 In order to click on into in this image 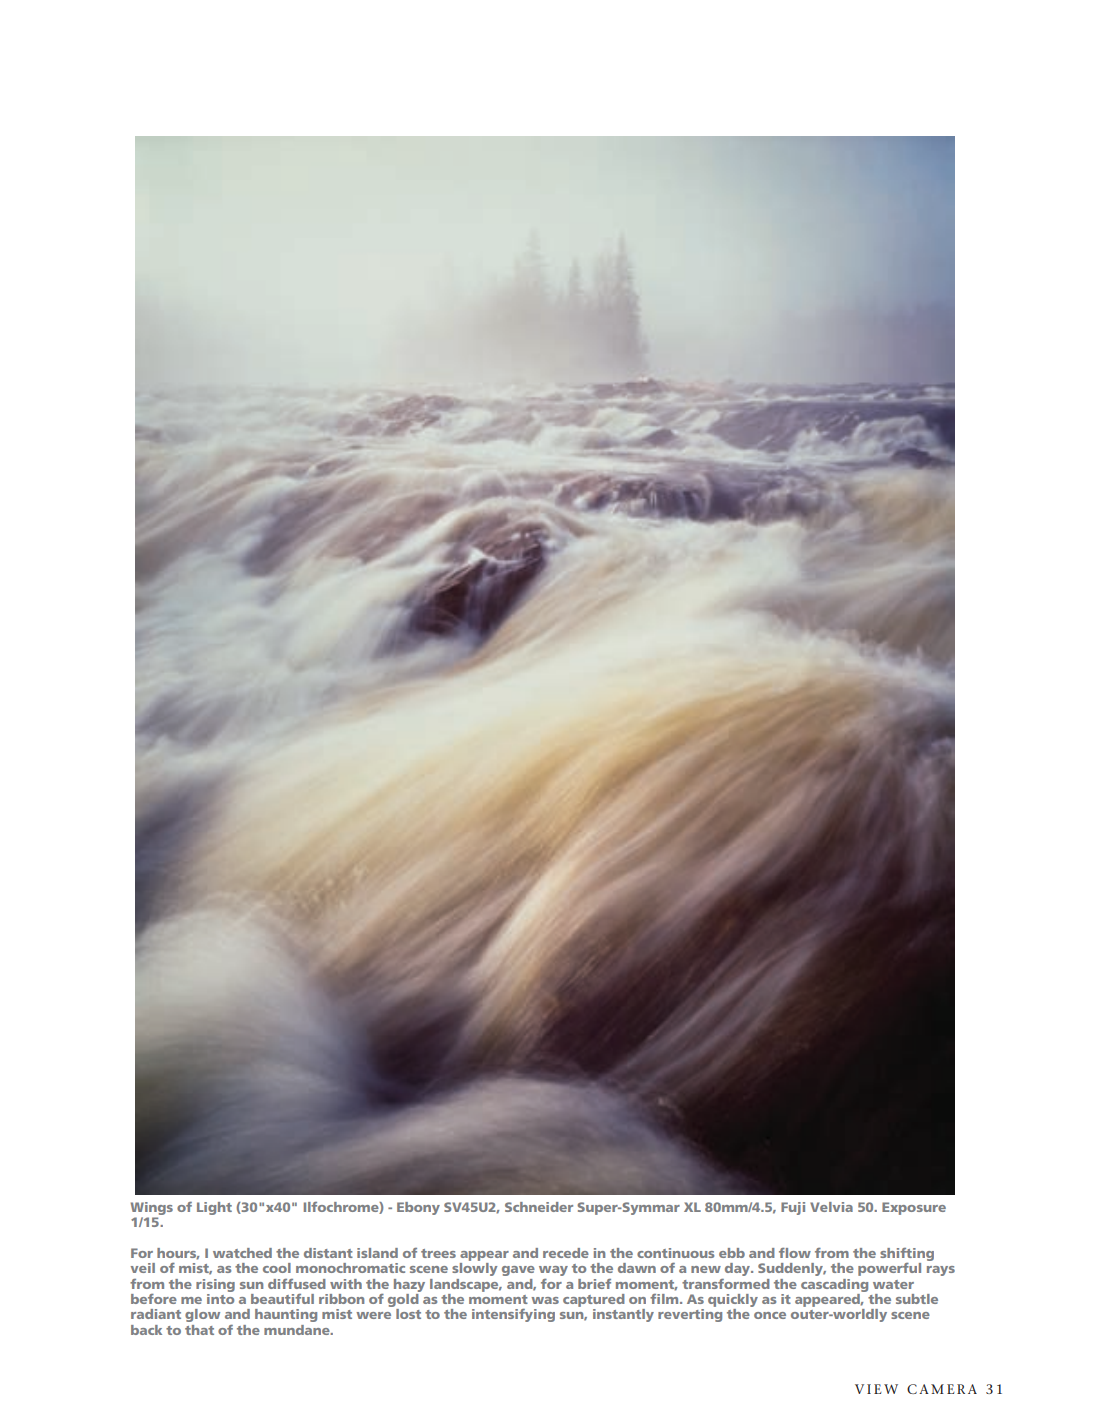, I will do `click(220, 1299)`.
